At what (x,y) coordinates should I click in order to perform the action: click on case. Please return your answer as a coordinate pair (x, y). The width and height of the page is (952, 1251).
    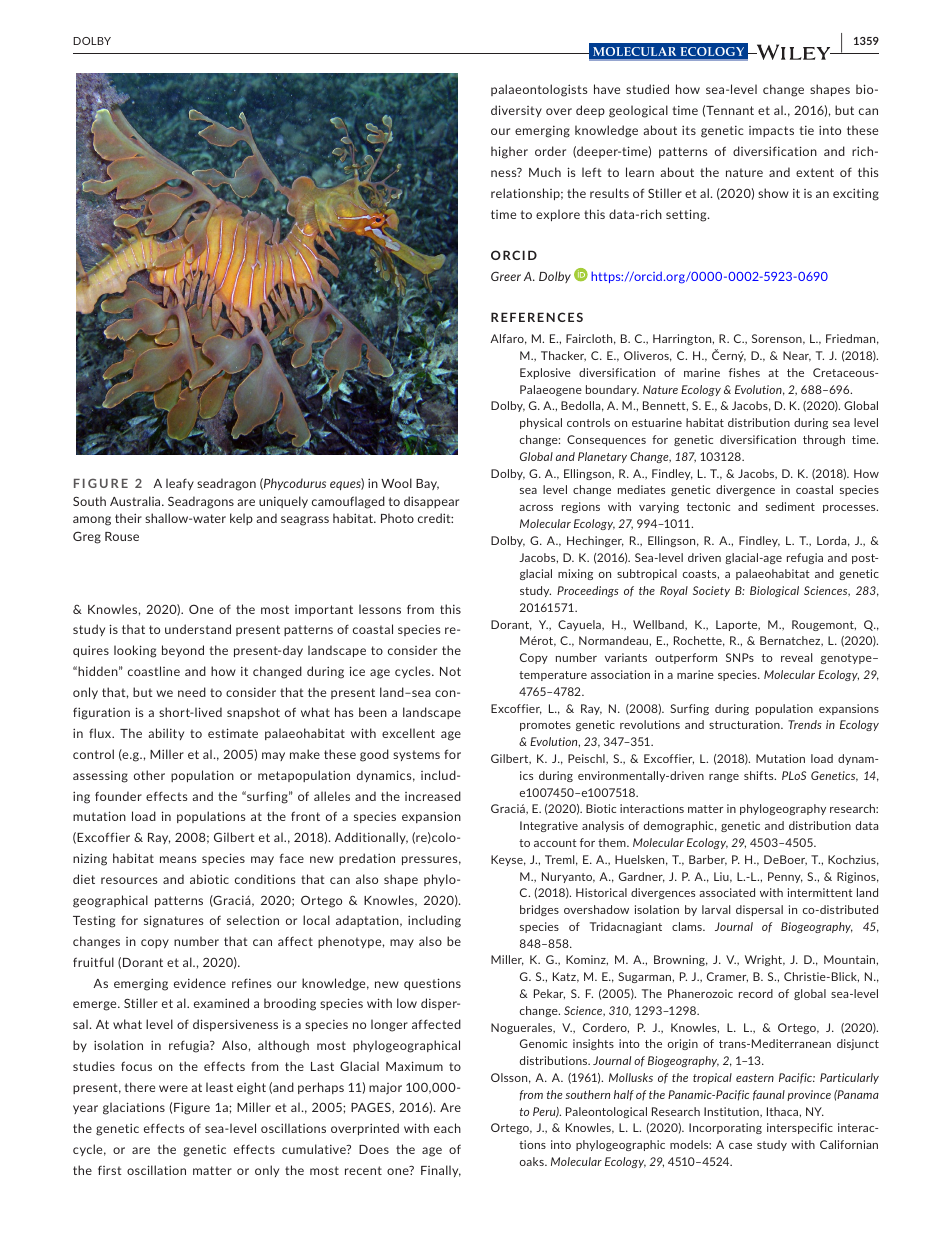
    Looking at the image, I should click on (740, 1146).
